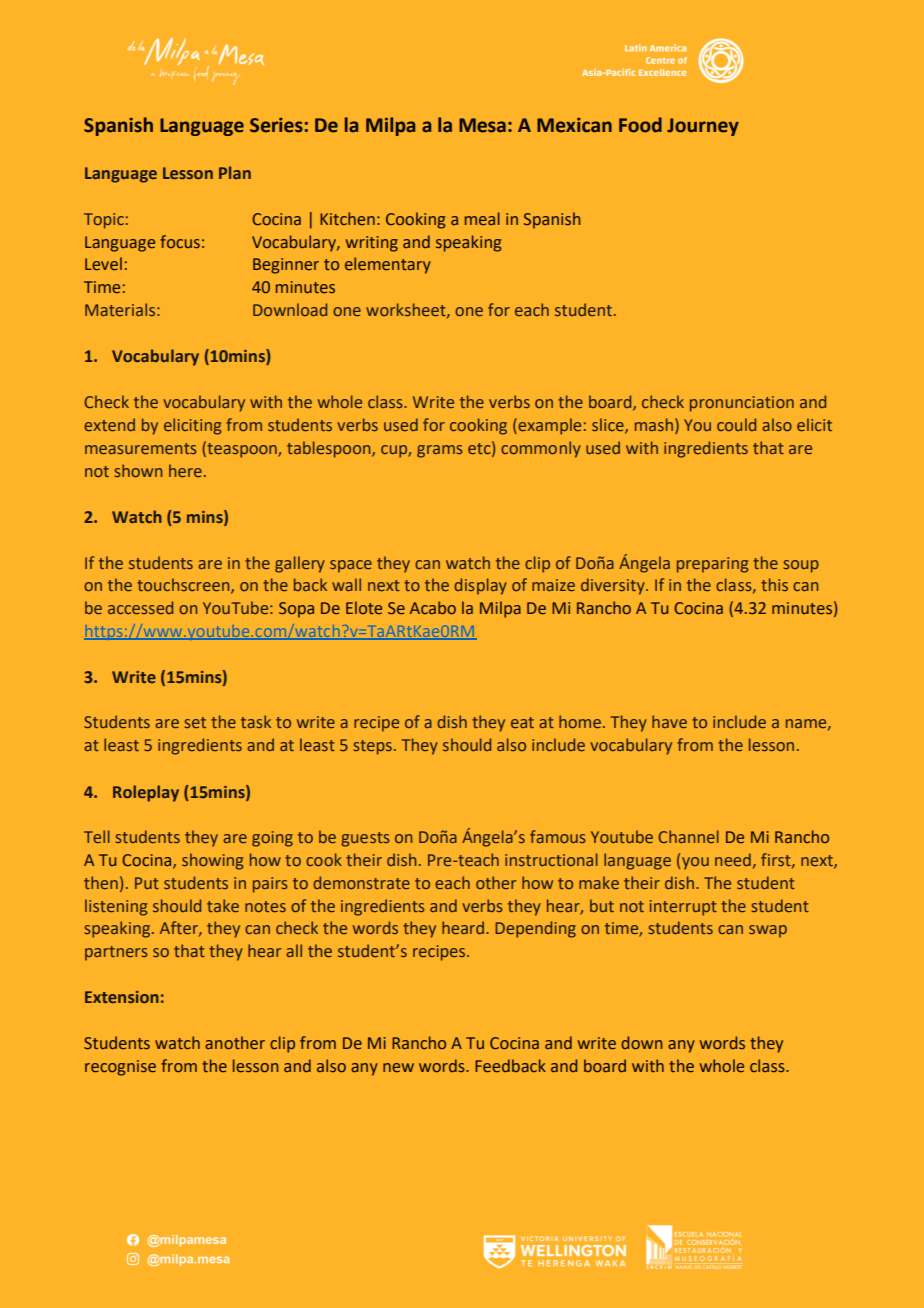 The width and height of the screenshot is (924, 1308). Describe the element at coordinates (373, 747) in the screenshot. I see `steps` at that location.
